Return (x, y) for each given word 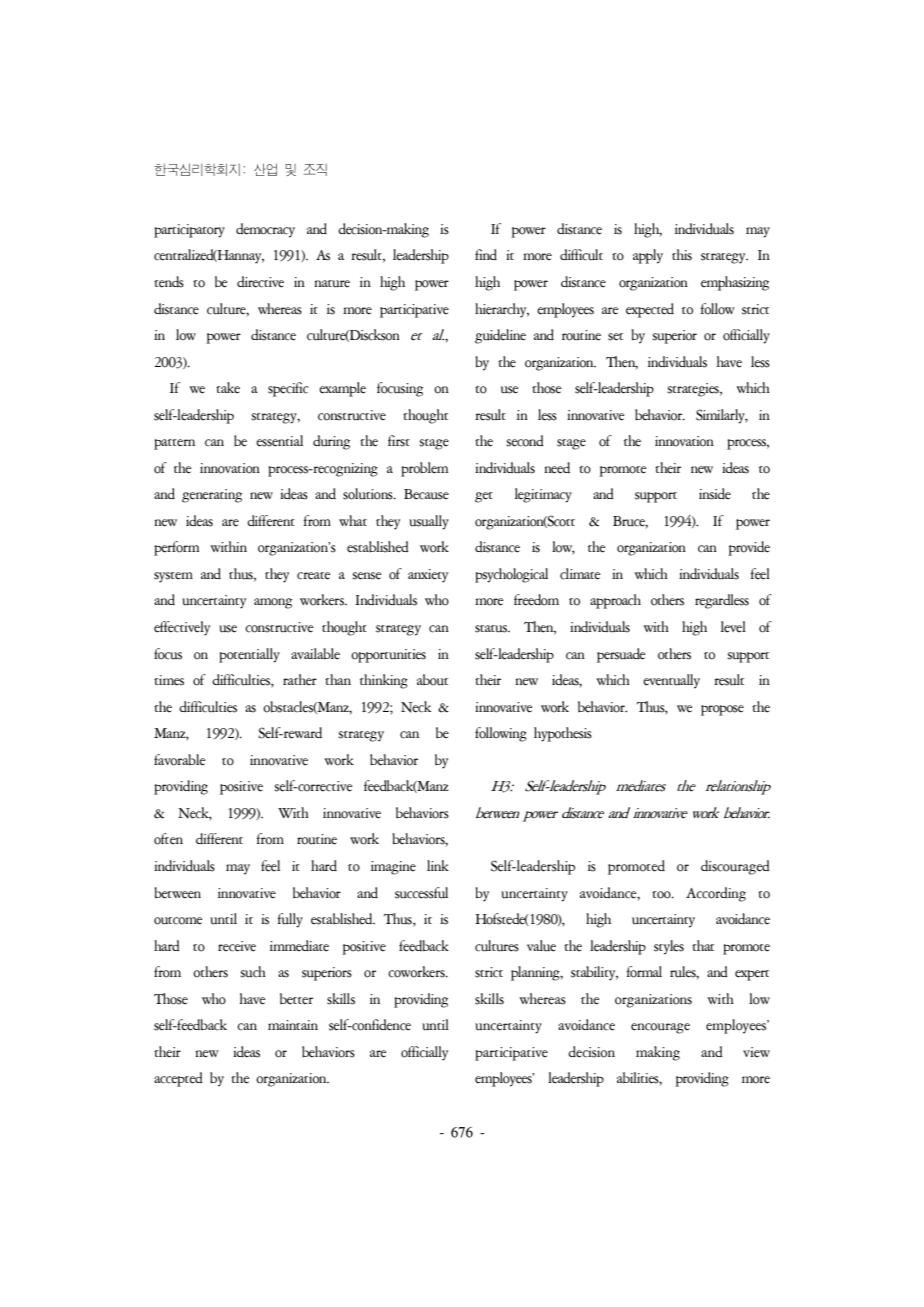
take (228, 388)
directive (260, 282)
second (525, 441)
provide (749, 548)
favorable (180, 760)
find (486, 254)
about (432, 680)
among (273, 603)
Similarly (721, 416)
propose (722, 710)
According (716, 894)
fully (290, 920)
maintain (293, 1025)
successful (421, 893)
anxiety (428, 576)
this (682, 255)
